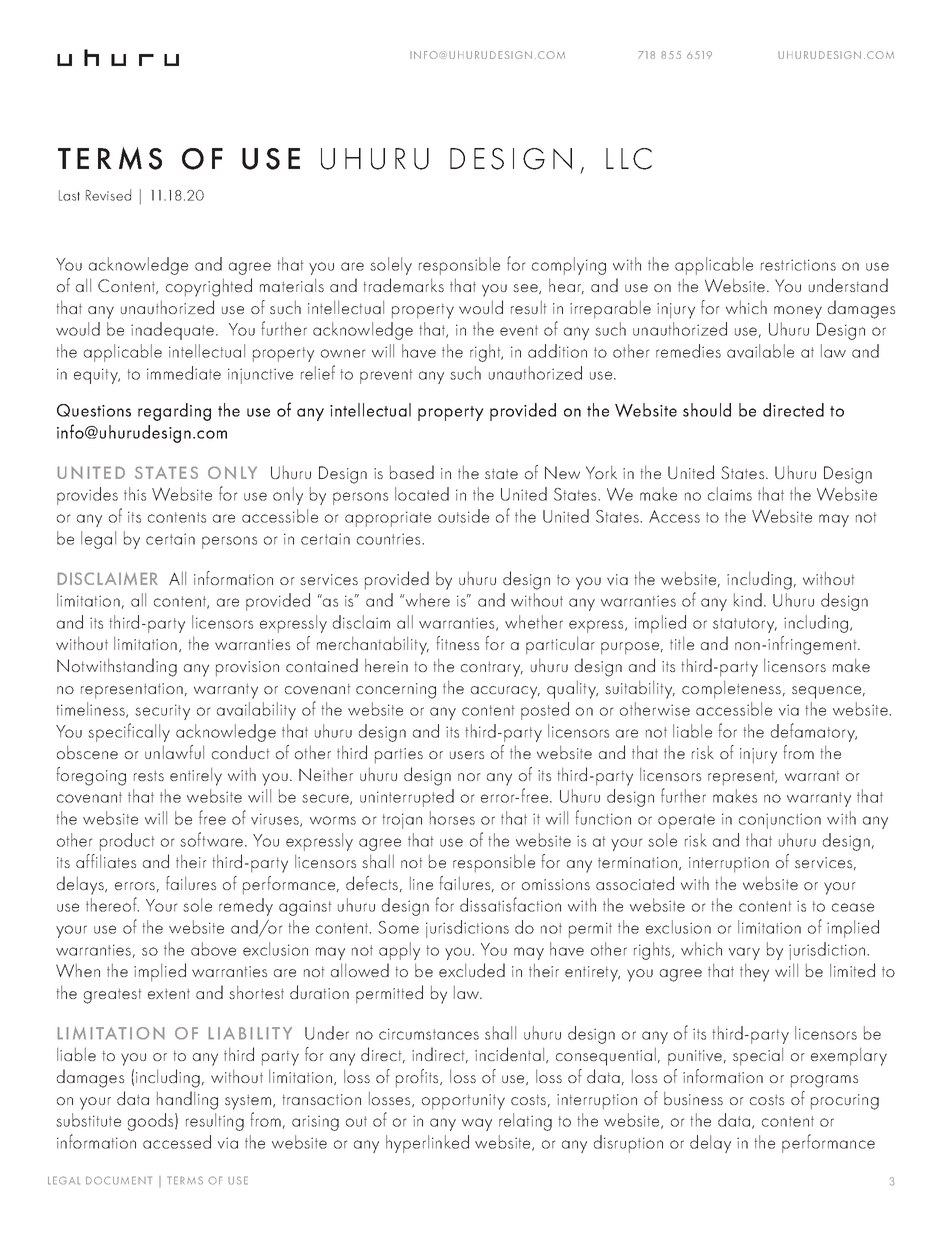 The image size is (952, 1233). Describe the element at coordinates (403, 285) in the screenshot. I see `trademarks` at that location.
